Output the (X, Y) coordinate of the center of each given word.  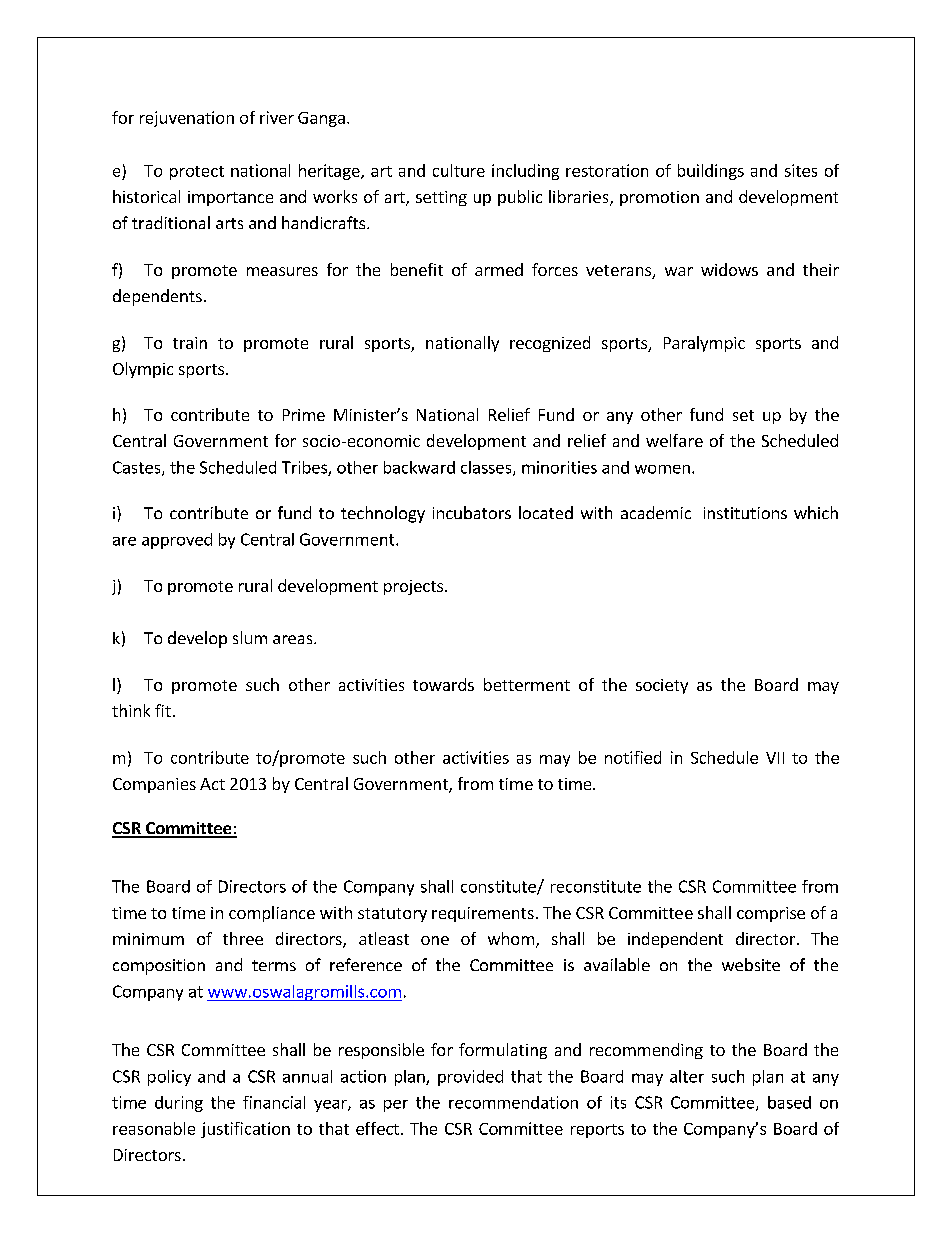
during (179, 1104)
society (662, 686)
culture (459, 170)
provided (470, 1078)
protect (197, 173)
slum (250, 637)
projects (413, 587)
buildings (711, 172)
